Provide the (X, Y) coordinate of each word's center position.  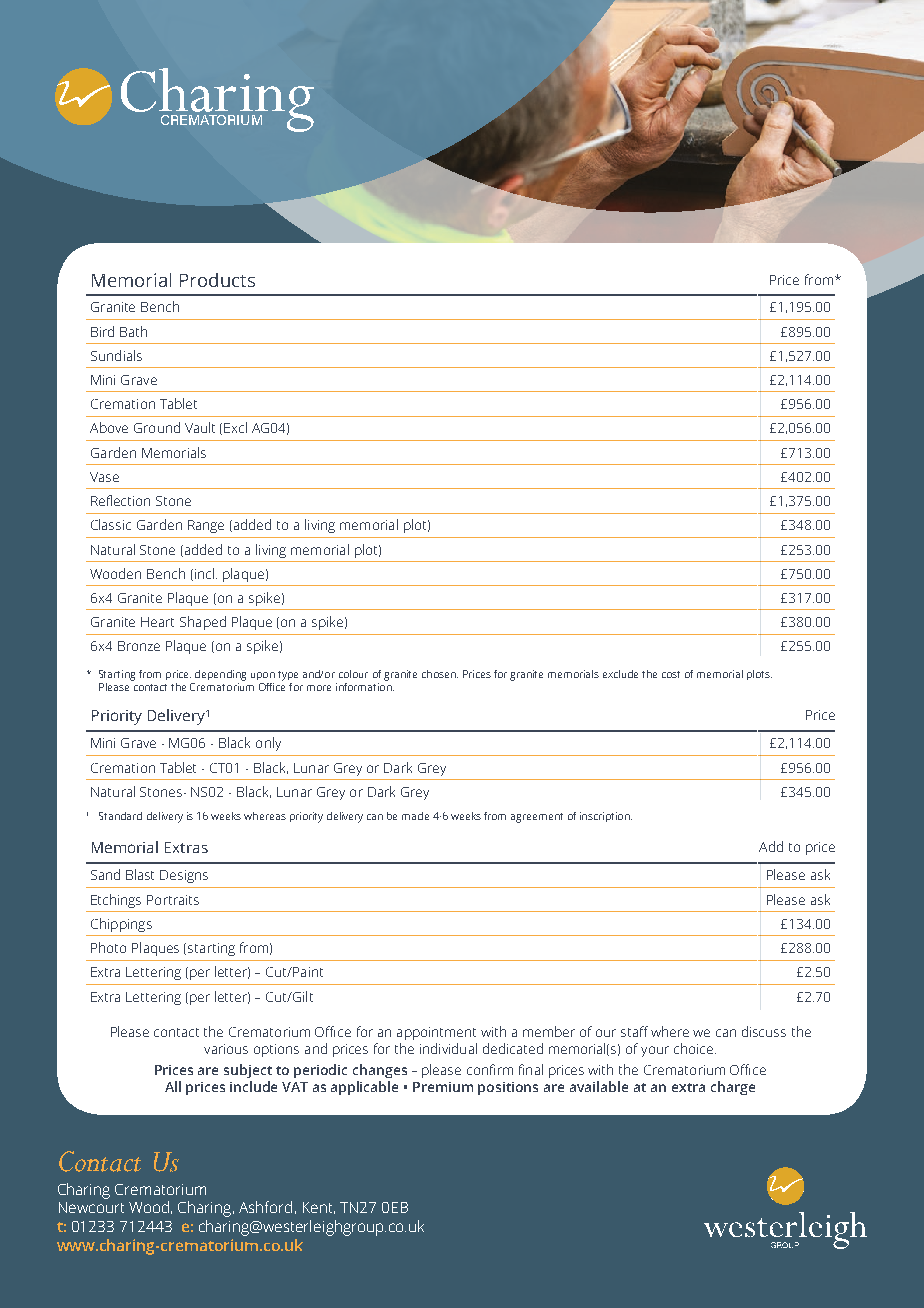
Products (217, 280)
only (268, 744)
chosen (440, 674)
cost (671, 674)
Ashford (265, 1207)
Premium (443, 1087)
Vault (200, 427)
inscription (606, 817)
